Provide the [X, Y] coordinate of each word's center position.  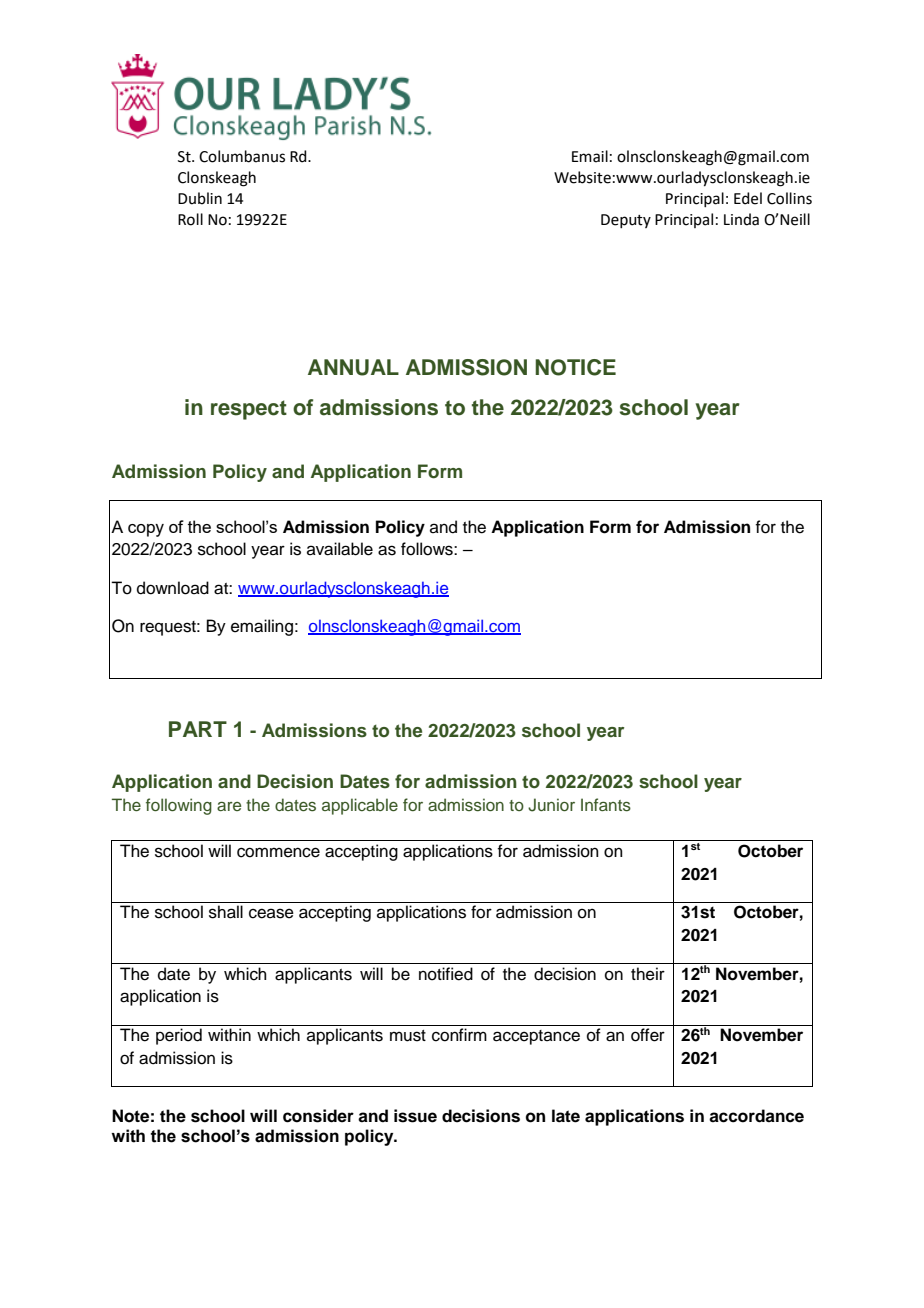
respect [249, 410]
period [179, 1036]
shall [226, 912]
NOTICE [575, 367]
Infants [606, 805]
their [648, 974]
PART [198, 729]
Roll [190, 219]
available [340, 549]
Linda [741, 219]
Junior [551, 805]
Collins [789, 198]
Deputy [626, 221]
